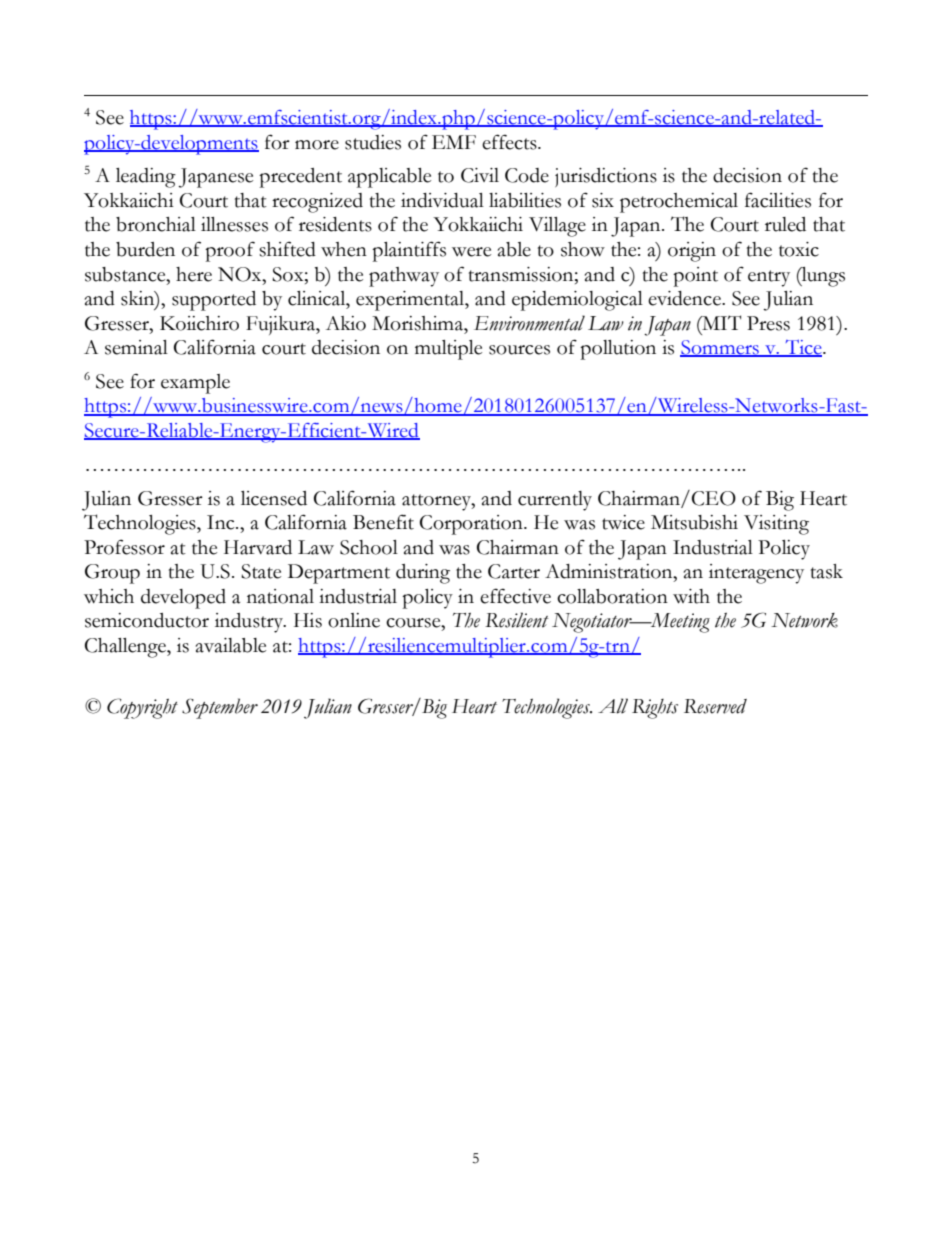 This screenshot has height=1233, width=952. Describe the element at coordinates (517, 620) in the screenshot. I see `Resilient` at that location.
